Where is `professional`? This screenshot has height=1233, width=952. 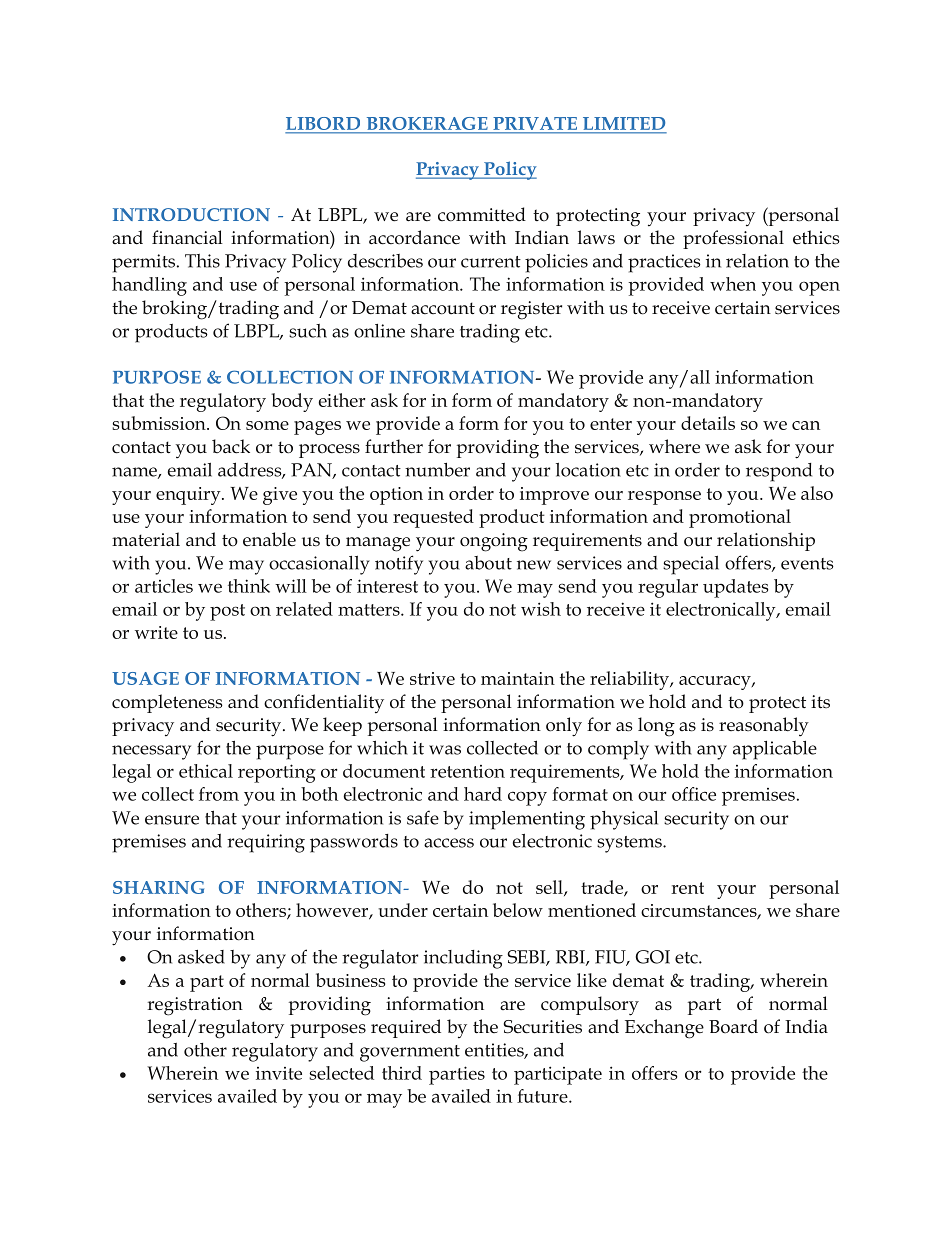
professional is located at coordinates (733, 239).
